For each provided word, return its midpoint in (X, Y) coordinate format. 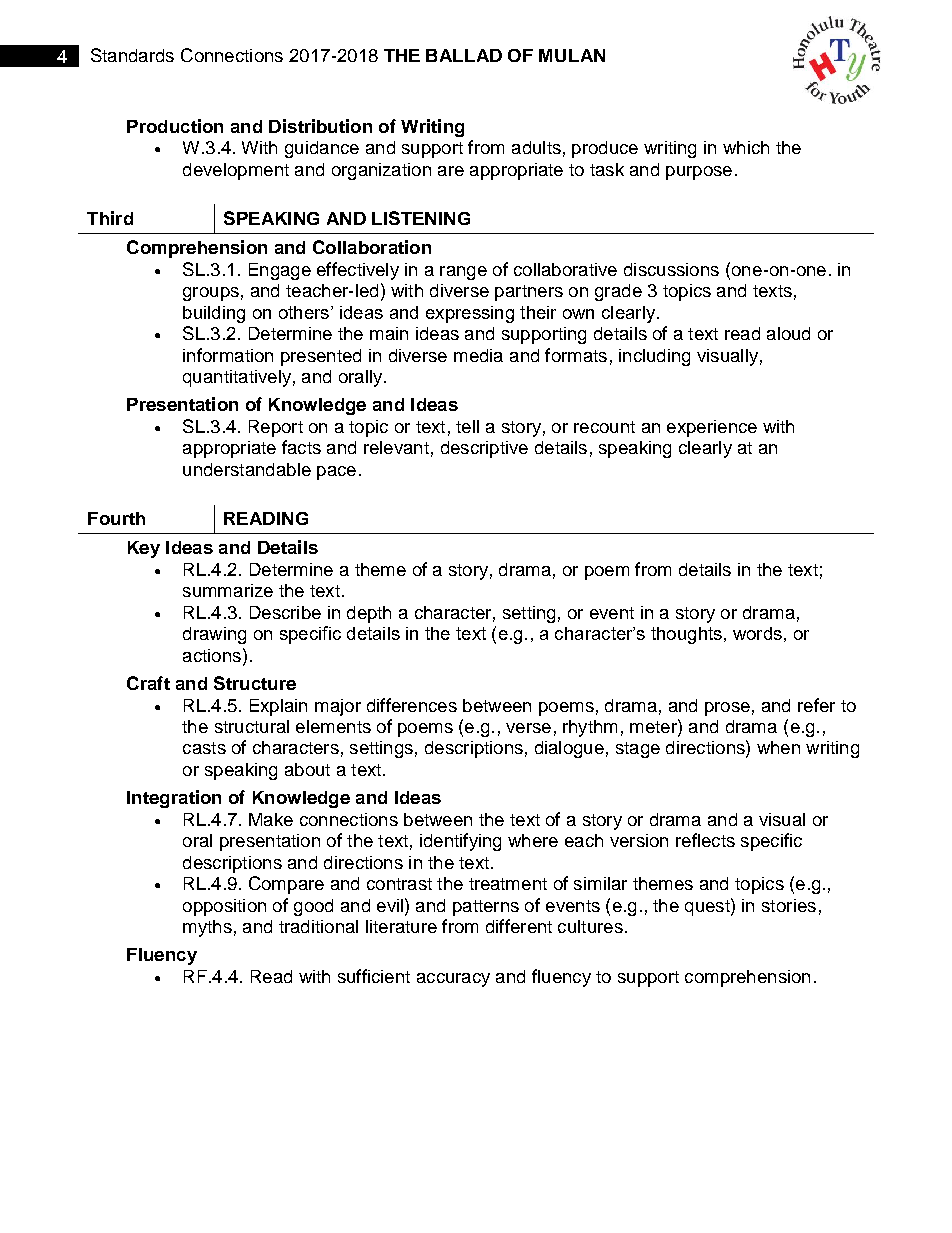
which (746, 147)
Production (175, 126)
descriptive (484, 449)
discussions (671, 269)
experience (712, 428)
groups (211, 294)
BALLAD (464, 55)
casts (204, 748)
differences (412, 705)
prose (727, 709)
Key (144, 549)
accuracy (453, 980)
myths (207, 928)
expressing (470, 314)
